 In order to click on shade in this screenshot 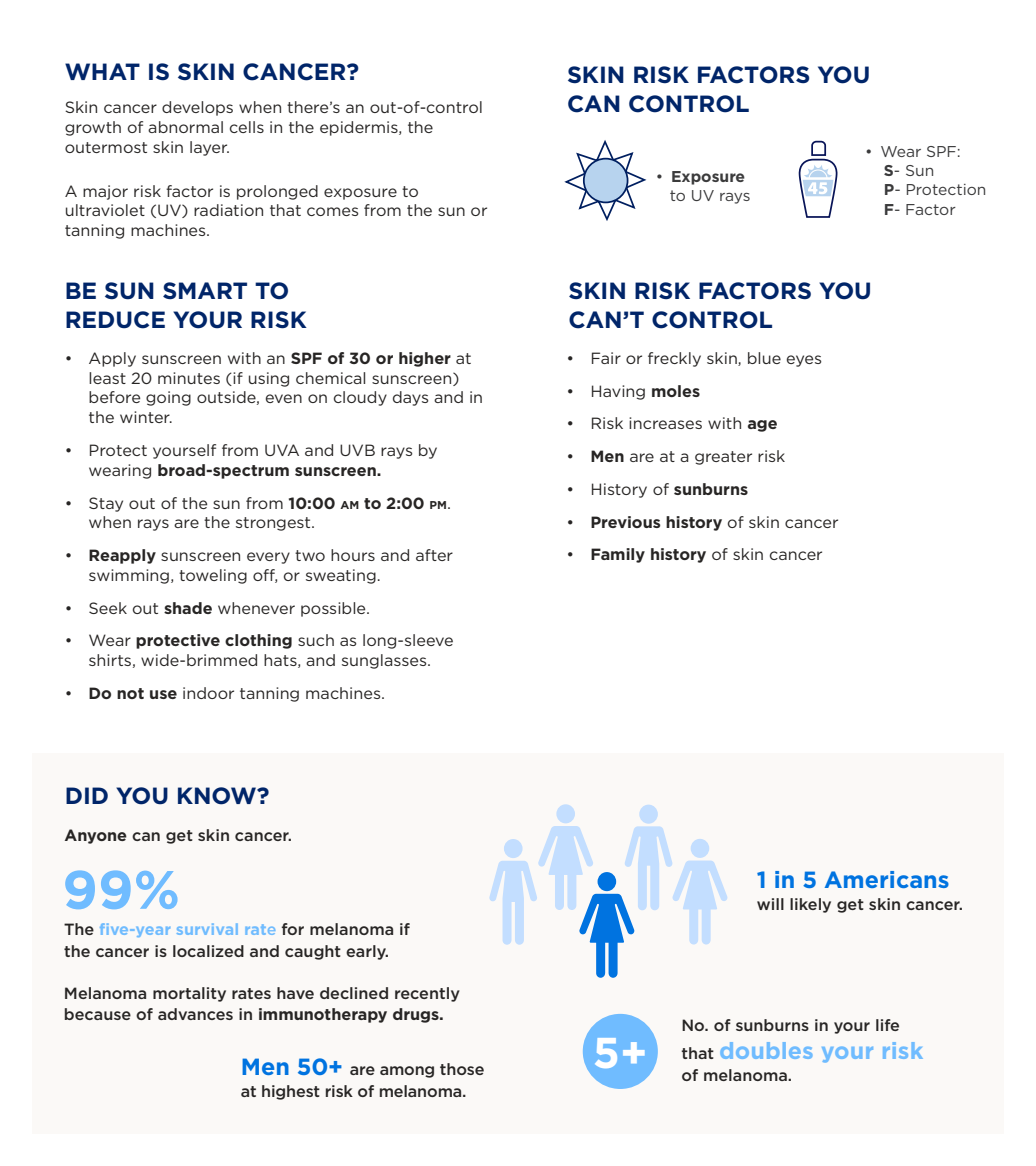, I will do `click(188, 608)`.
